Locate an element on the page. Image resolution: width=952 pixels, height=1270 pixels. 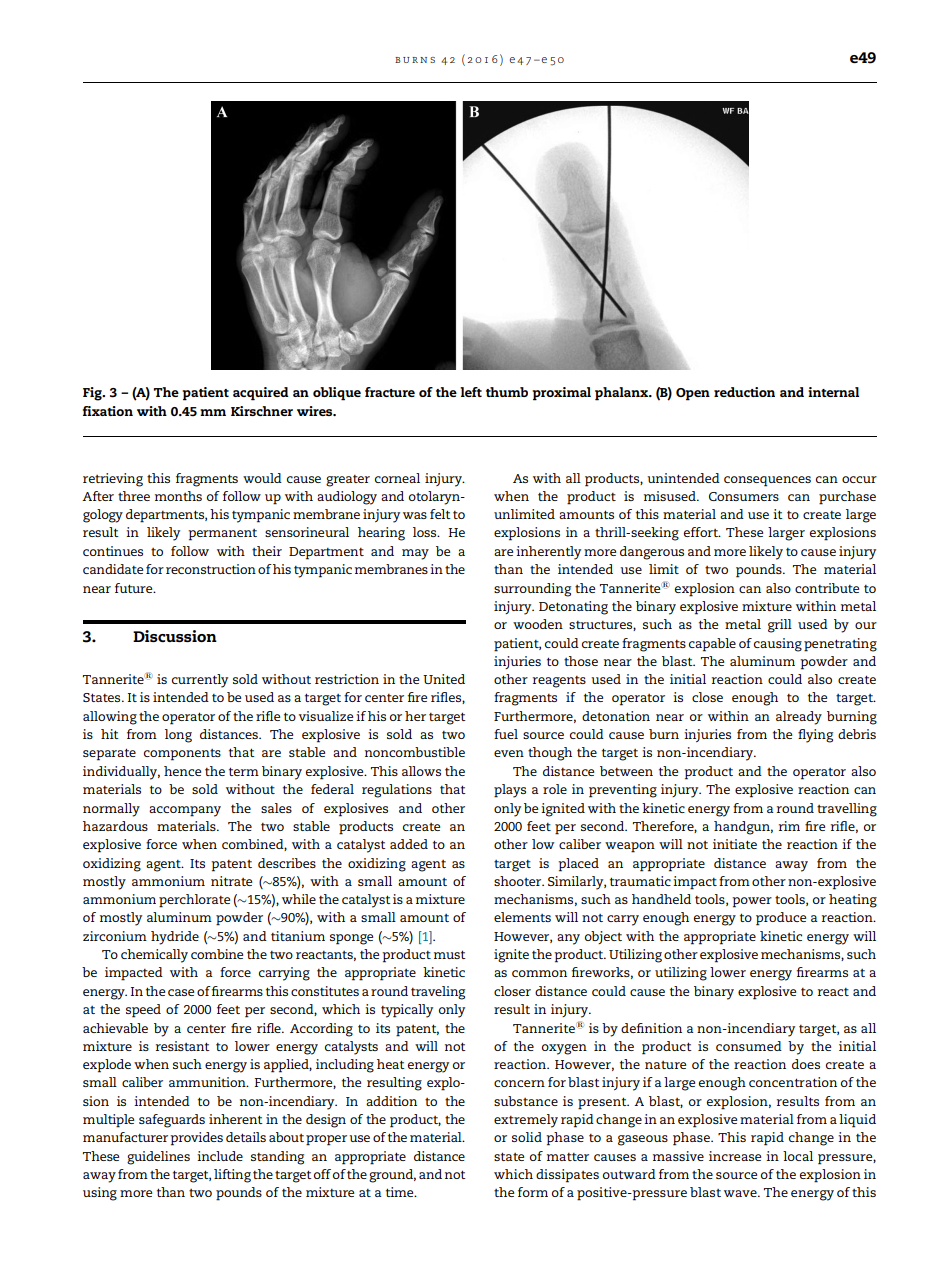
long is located at coordinates (178, 736).
